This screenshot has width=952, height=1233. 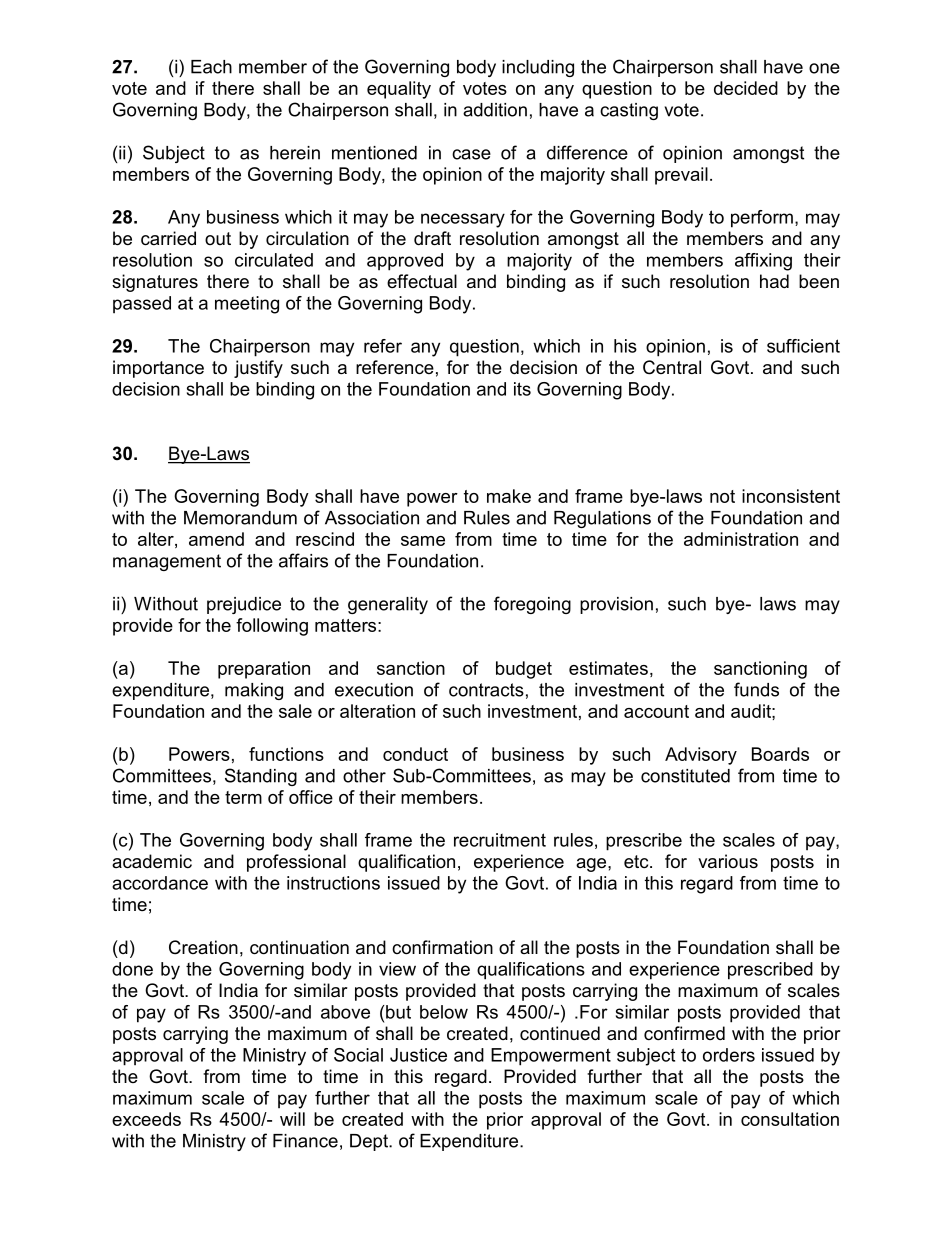 What do you see at coordinates (746, 88) in the screenshot?
I see `decided` at bounding box center [746, 88].
